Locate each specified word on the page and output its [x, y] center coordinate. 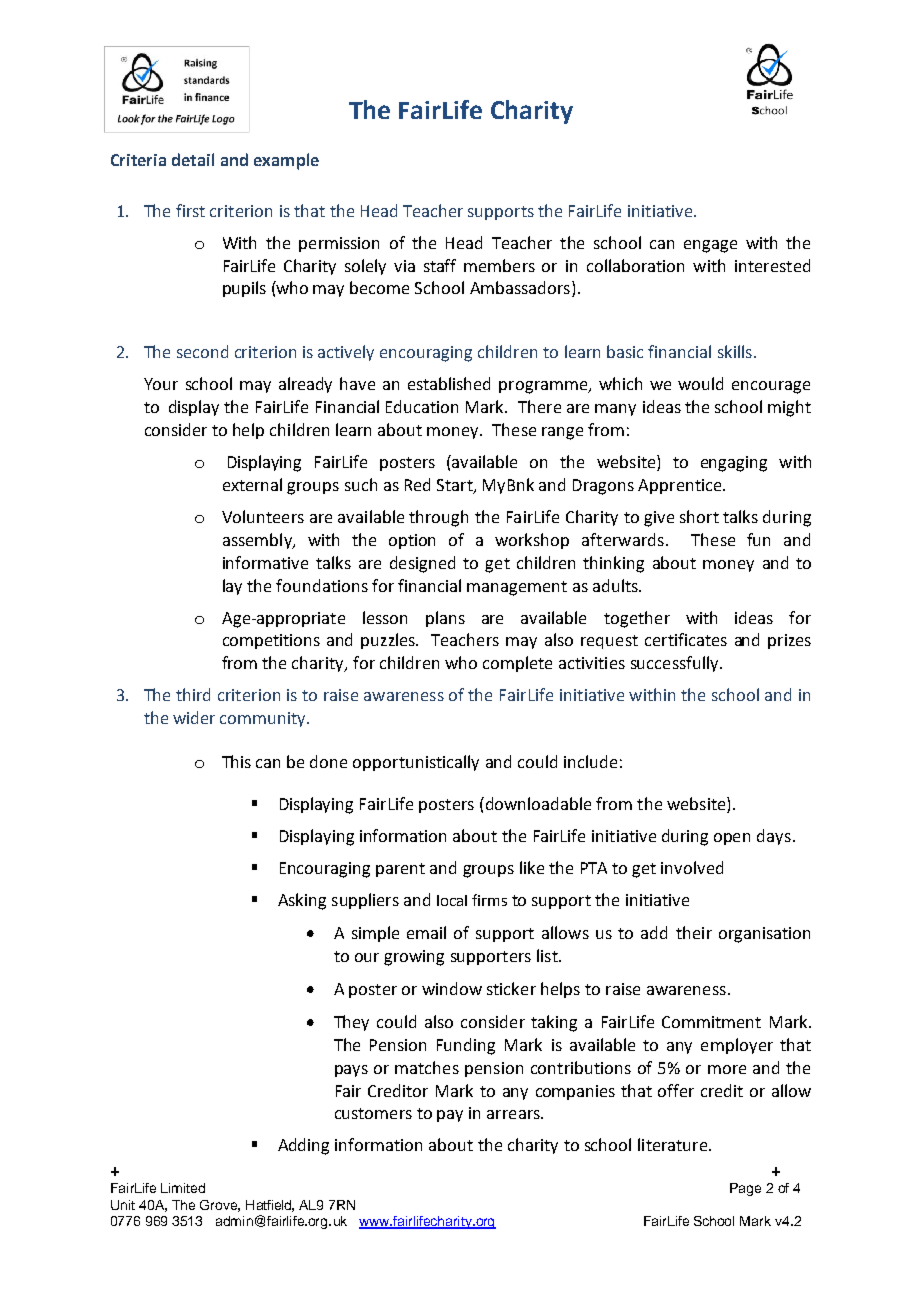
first [190, 210]
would [700, 383]
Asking [302, 901]
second [202, 351]
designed [422, 564]
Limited [183, 1188]
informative [265, 562]
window [452, 988]
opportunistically [416, 763]
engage [710, 246]
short [699, 516]
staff [440, 265]
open [732, 839]
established [449, 383]
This [236, 761]
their [694, 932]
